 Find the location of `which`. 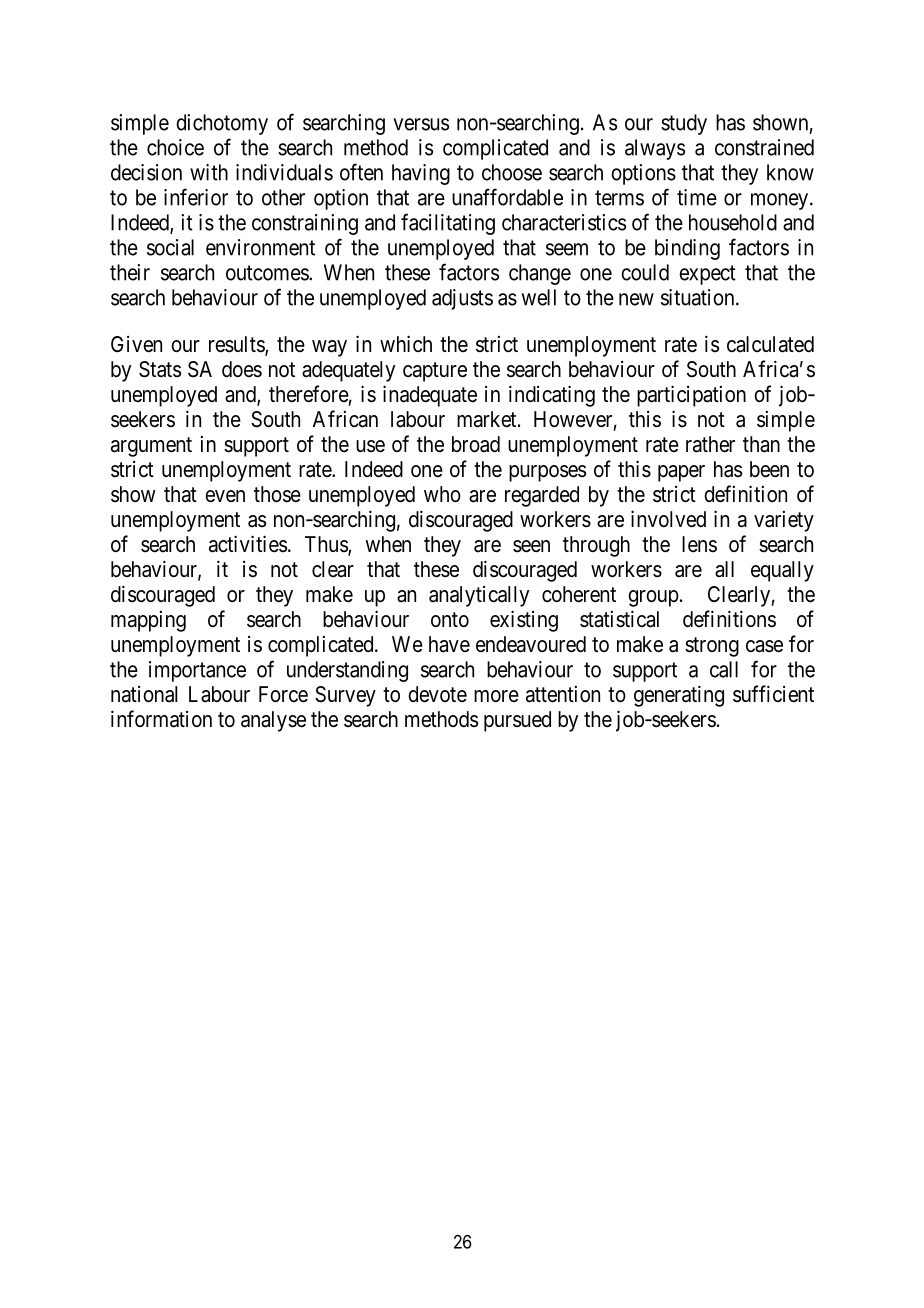

which is located at coordinates (406, 343).
